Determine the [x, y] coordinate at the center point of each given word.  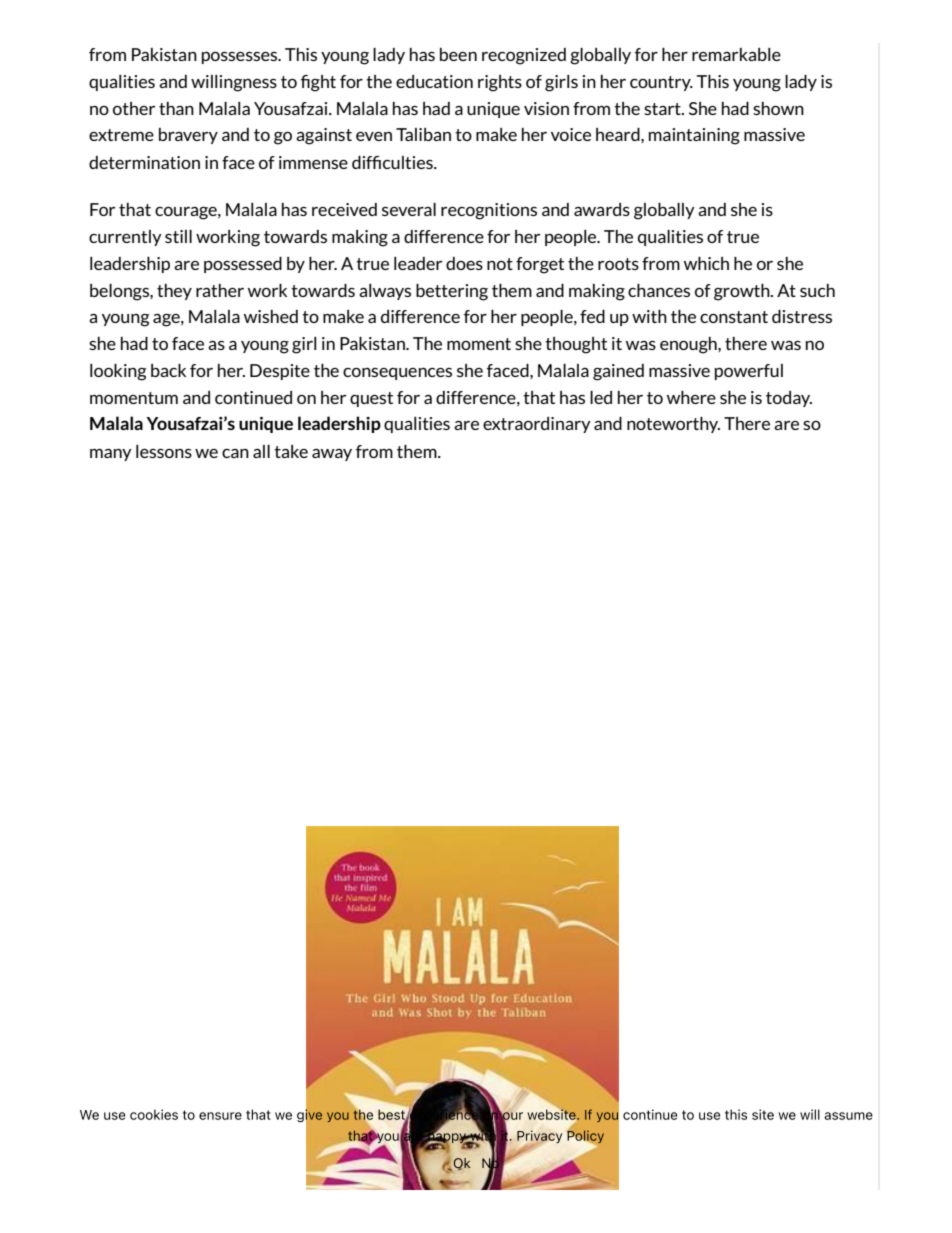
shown [778, 108]
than [176, 108]
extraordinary [537, 425]
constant [734, 317]
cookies [154, 1114]
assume [848, 1116]
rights [500, 83]
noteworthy [673, 425]
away [332, 454]
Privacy [539, 1138]
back [168, 370]
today [789, 399]
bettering [452, 292]
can [235, 453]
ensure [220, 1116]
